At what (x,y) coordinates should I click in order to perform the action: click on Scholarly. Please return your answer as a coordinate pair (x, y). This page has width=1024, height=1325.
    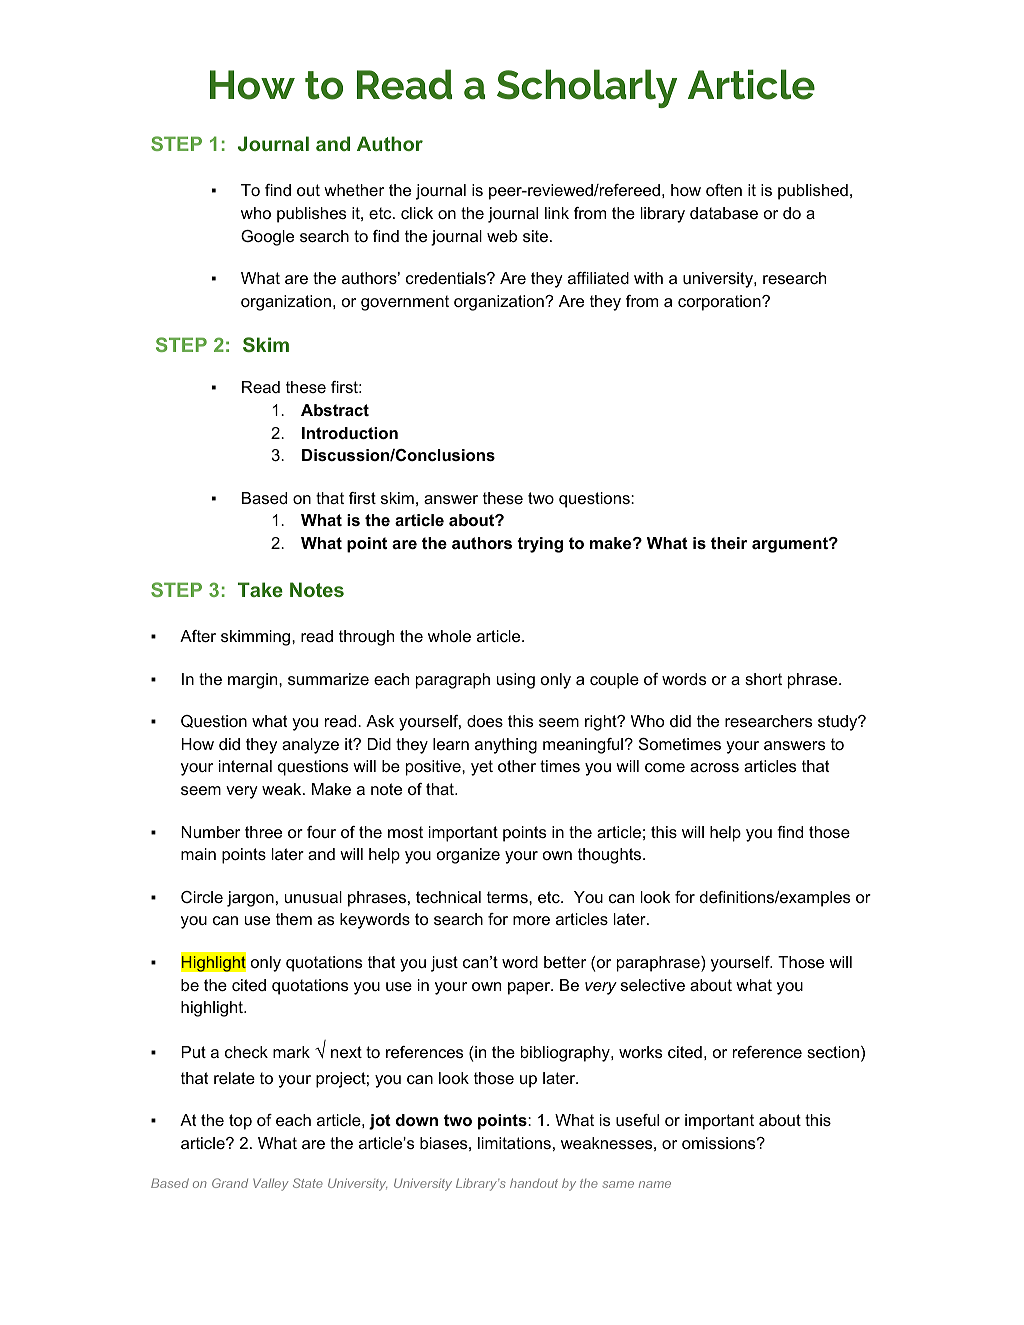
    Looking at the image, I should click on (587, 88).
